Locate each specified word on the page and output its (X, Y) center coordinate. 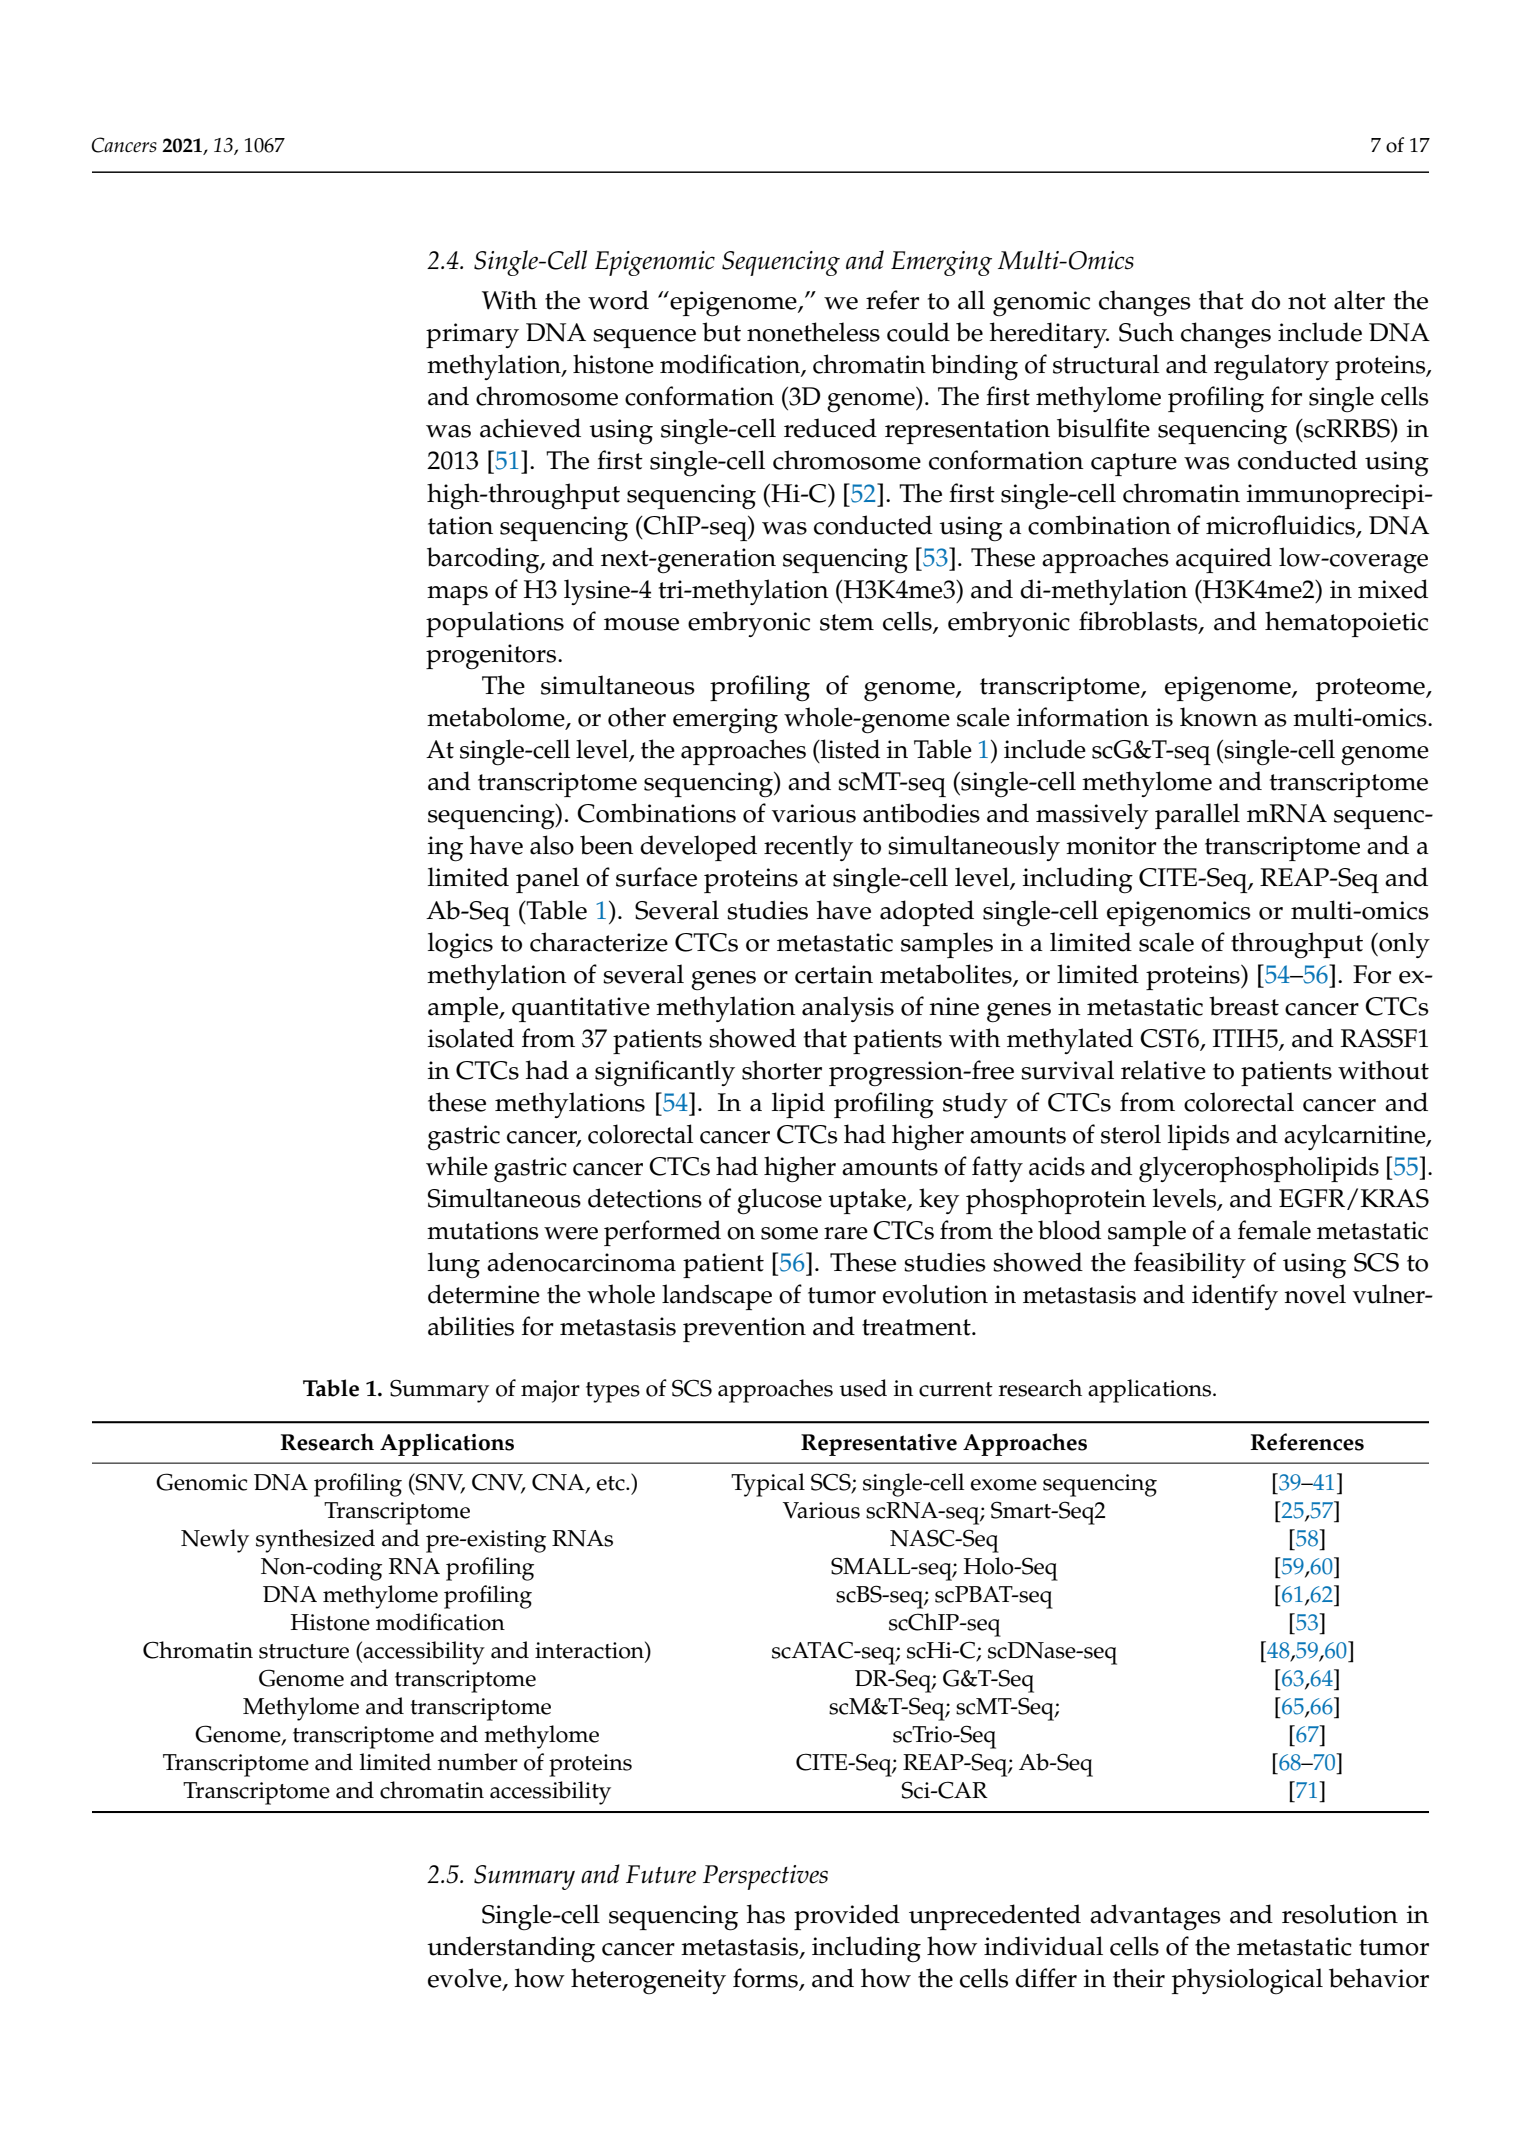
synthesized (315, 1541)
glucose (779, 1201)
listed (849, 749)
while (457, 1166)
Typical (768, 1485)
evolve (466, 1979)
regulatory (1271, 367)
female (1274, 1230)
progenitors (492, 657)
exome (1004, 1485)
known (1219, 717)
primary (472, 335)
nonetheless (813, 332)
